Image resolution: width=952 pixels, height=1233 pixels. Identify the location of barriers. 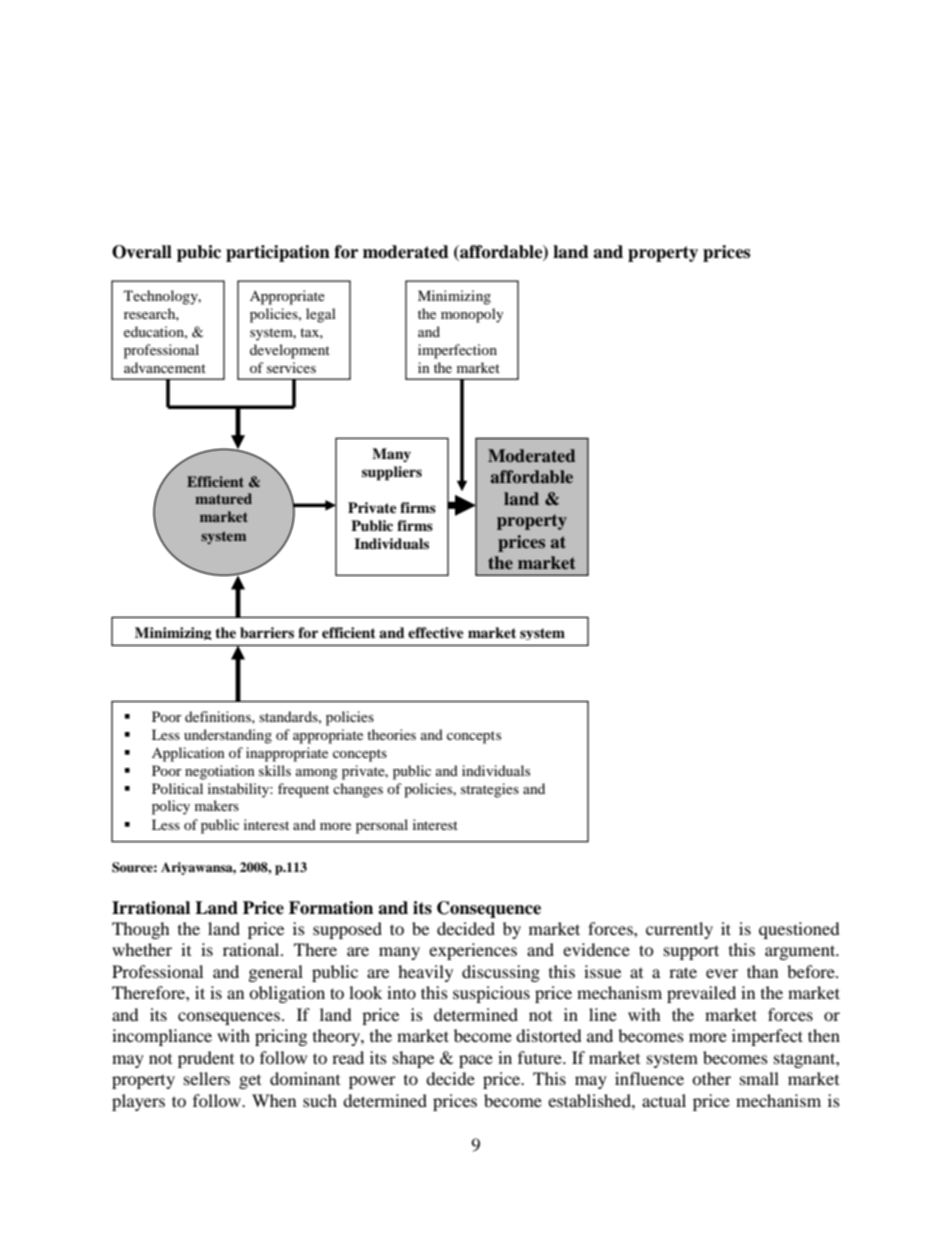
(267, 633).
